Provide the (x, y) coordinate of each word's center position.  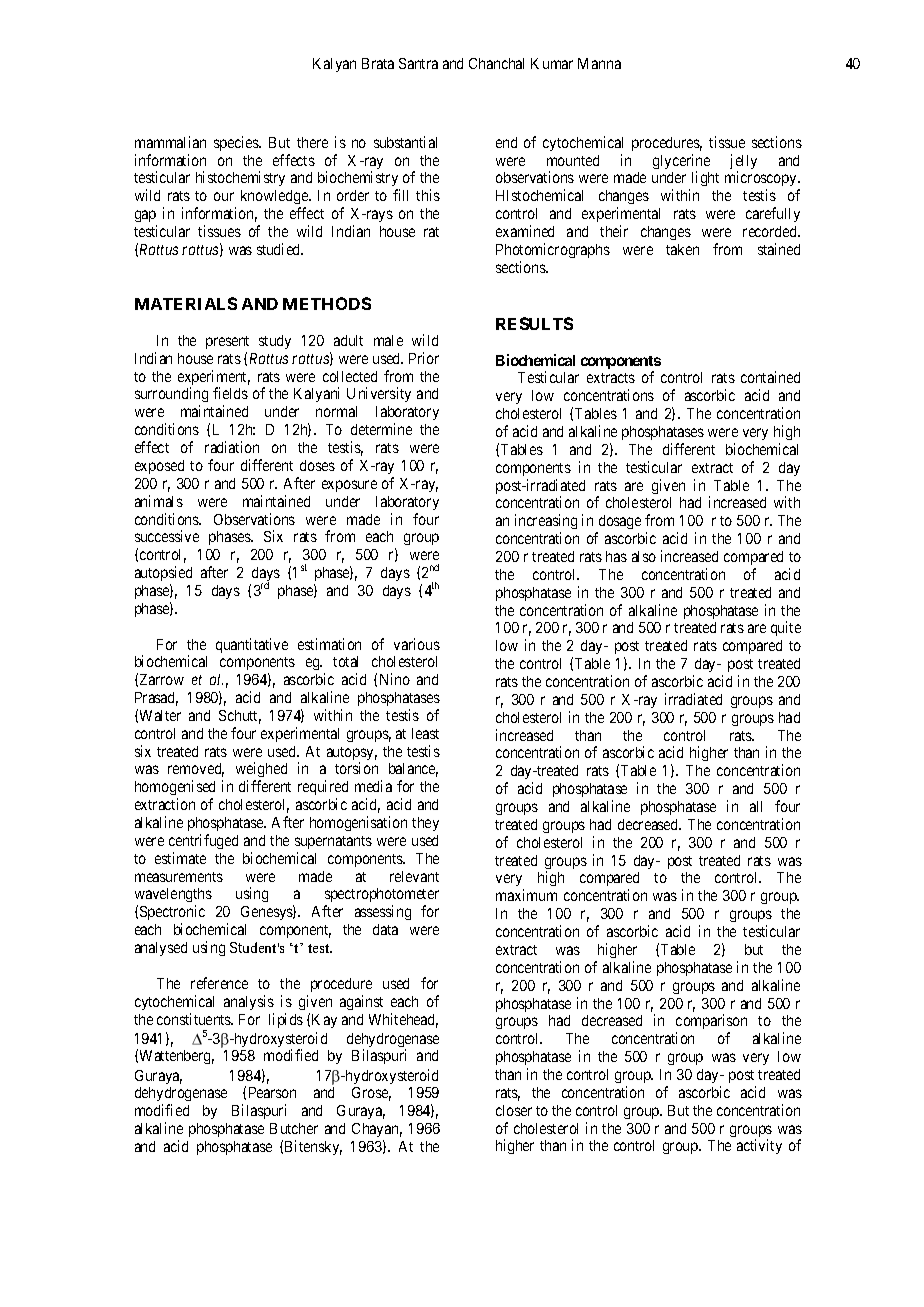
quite (786, 628)
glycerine (681, 163)
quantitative (252, 645)
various (417, 644)
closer (514, 1110)
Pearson (272, 1092)
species (237, 143)
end (506, 142)
